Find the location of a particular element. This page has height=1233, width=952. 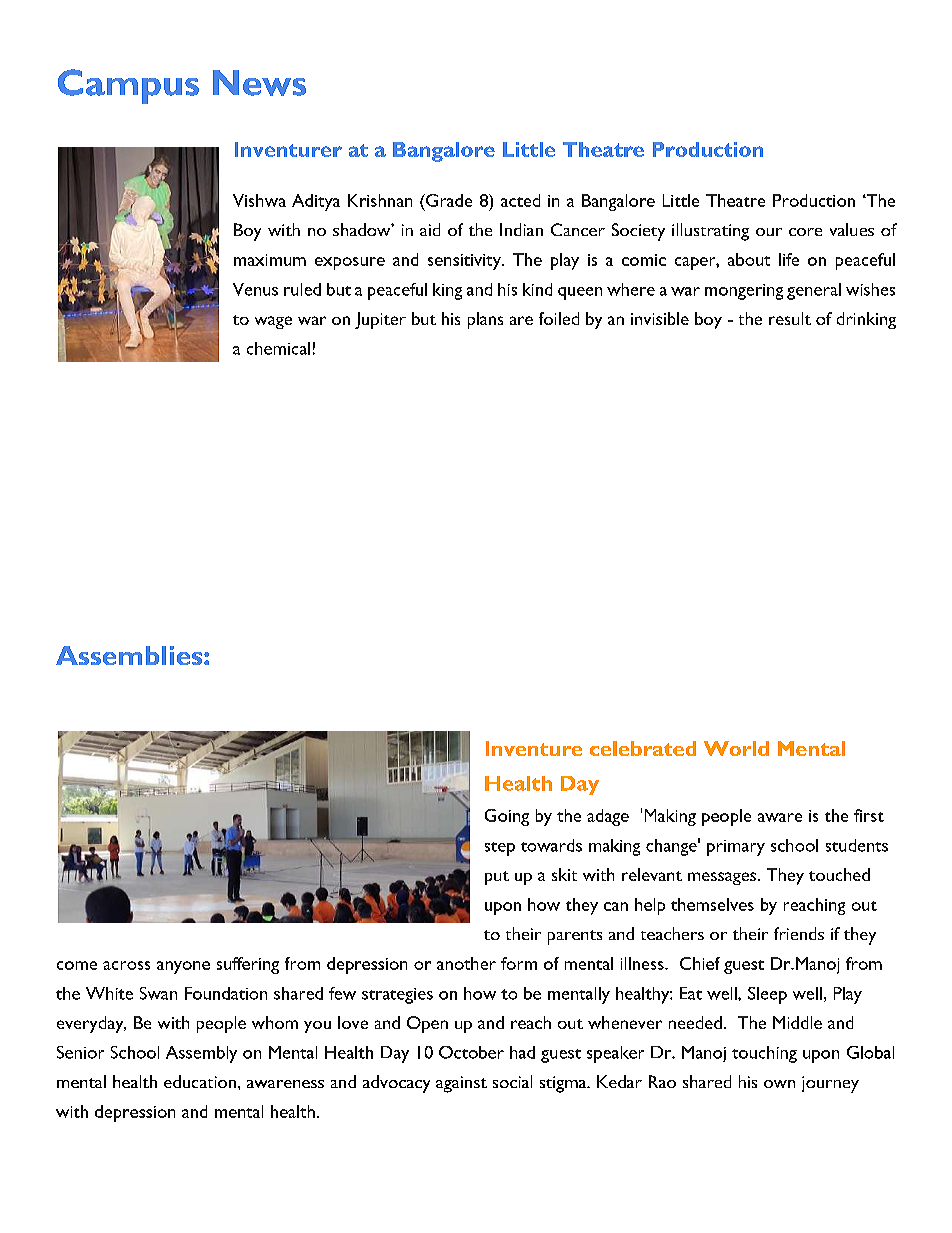

Grade is located at coordinates (448, 200).
